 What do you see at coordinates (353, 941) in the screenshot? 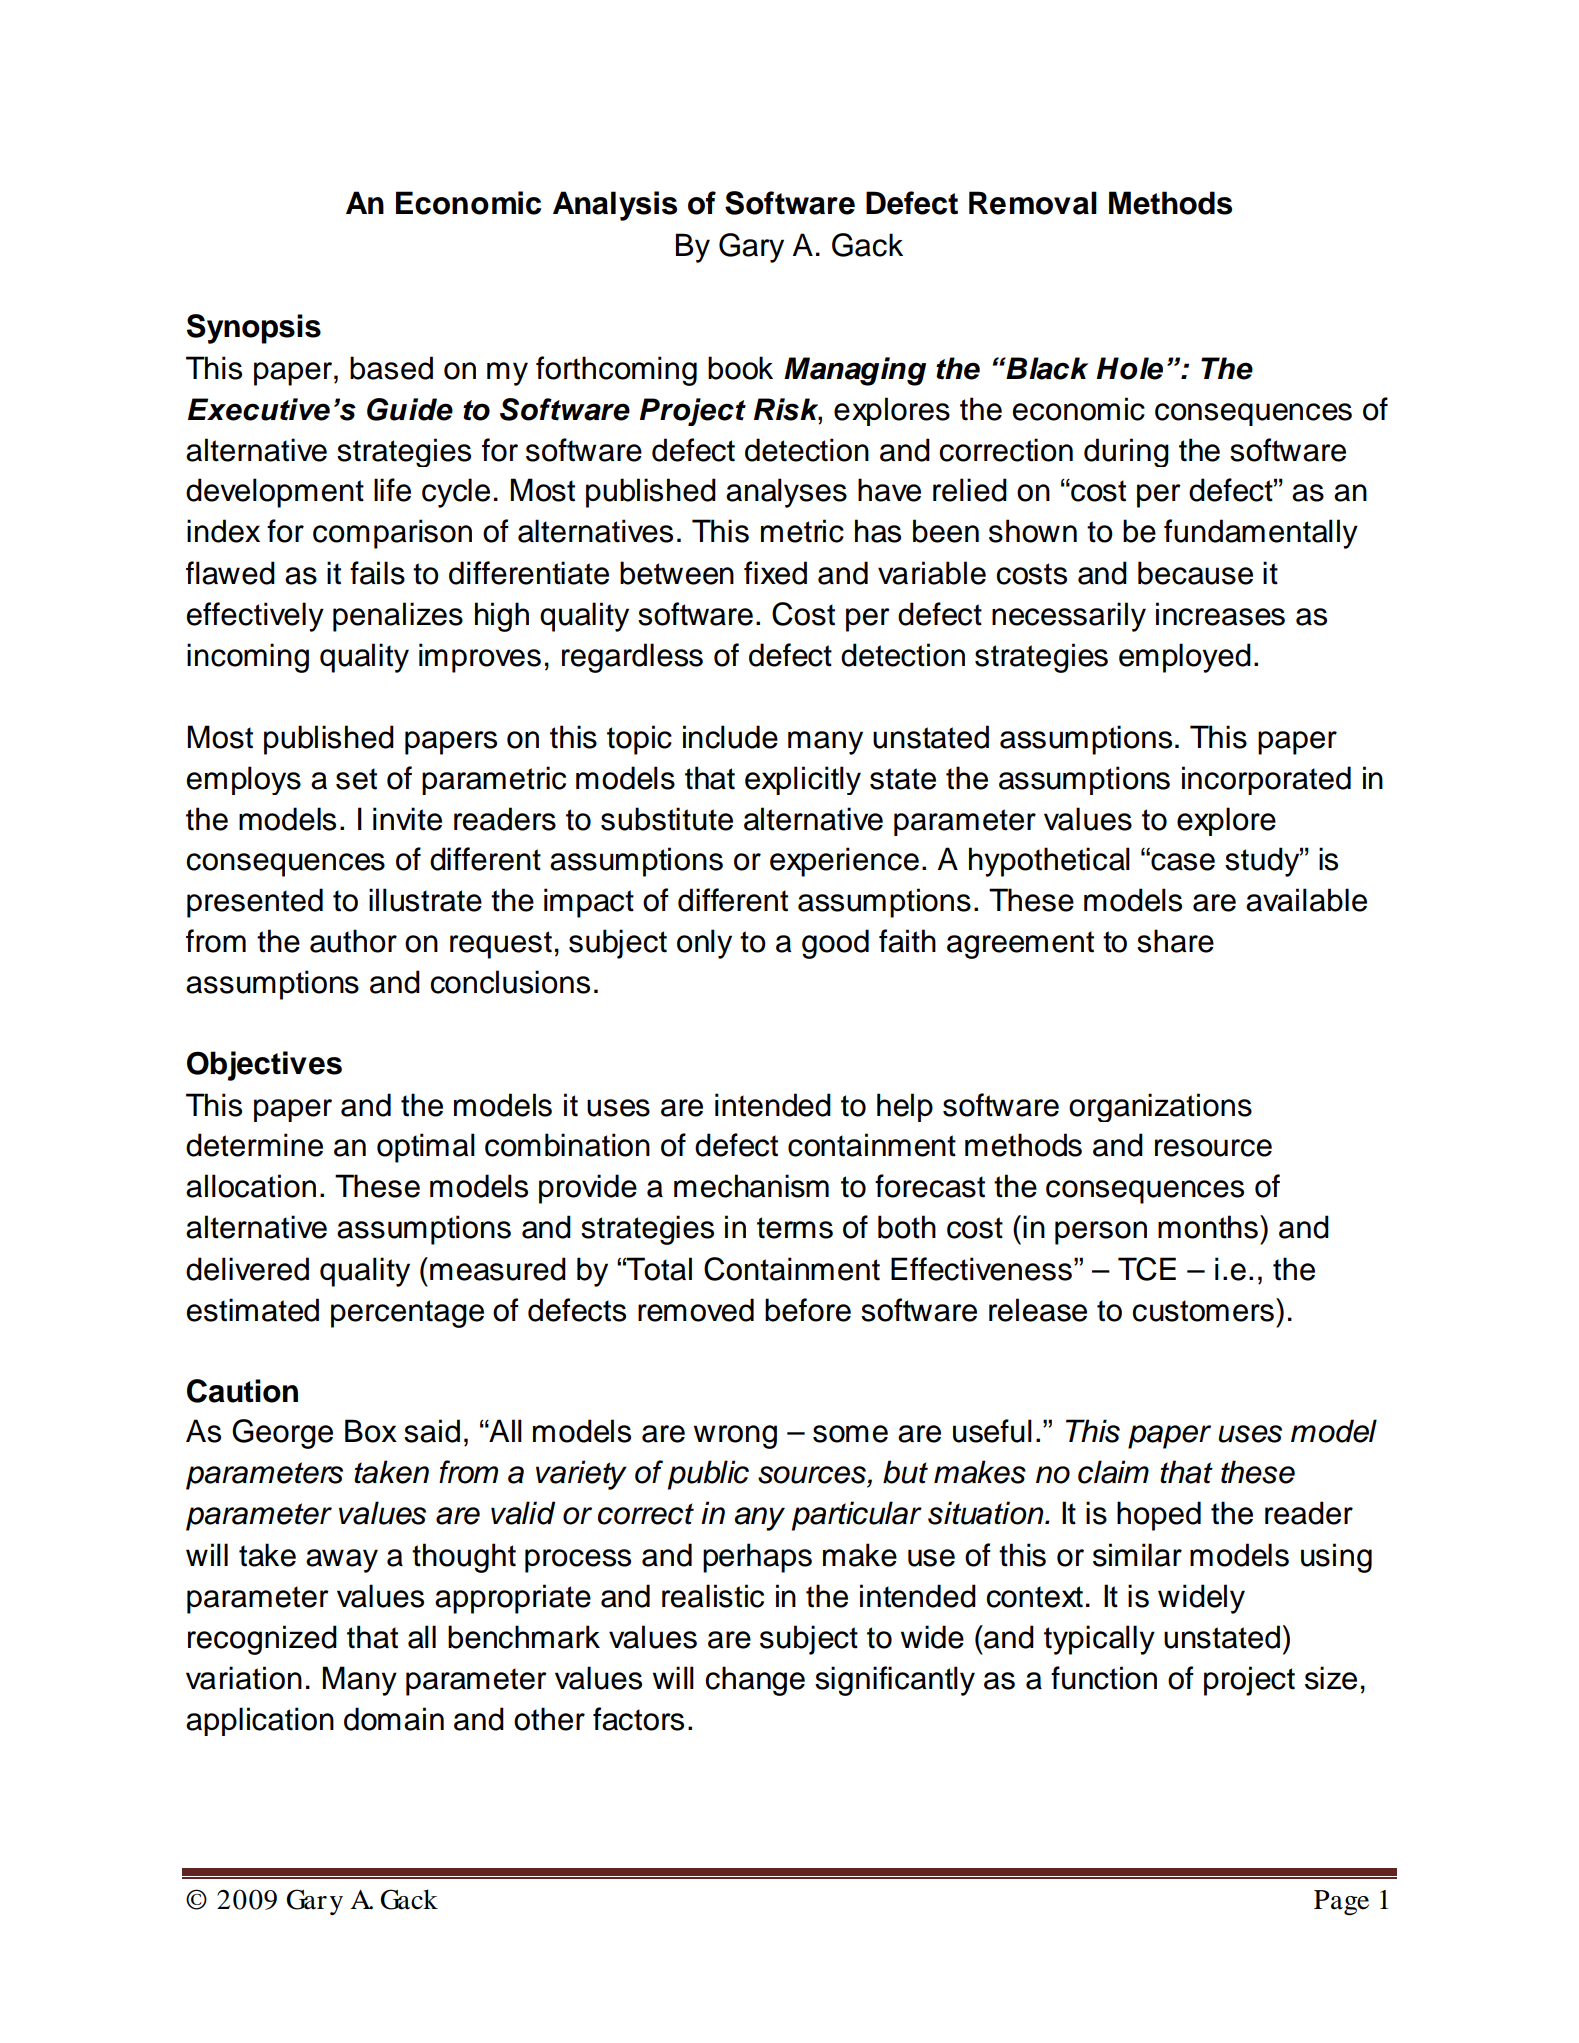
I see `author` at bounding box center [353, 941].
